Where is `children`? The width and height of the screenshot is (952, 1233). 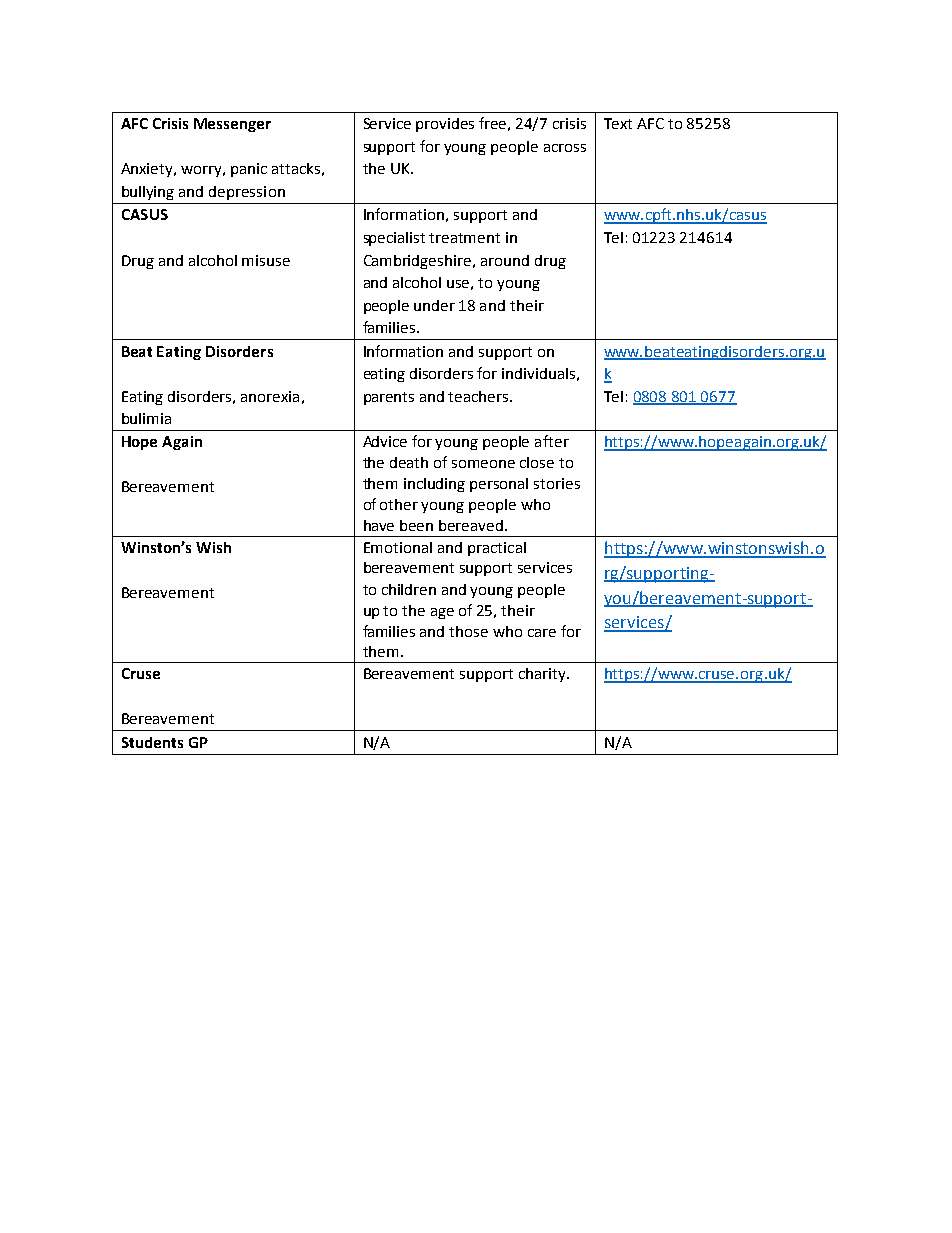 children is located at coordinates (409, 589).
